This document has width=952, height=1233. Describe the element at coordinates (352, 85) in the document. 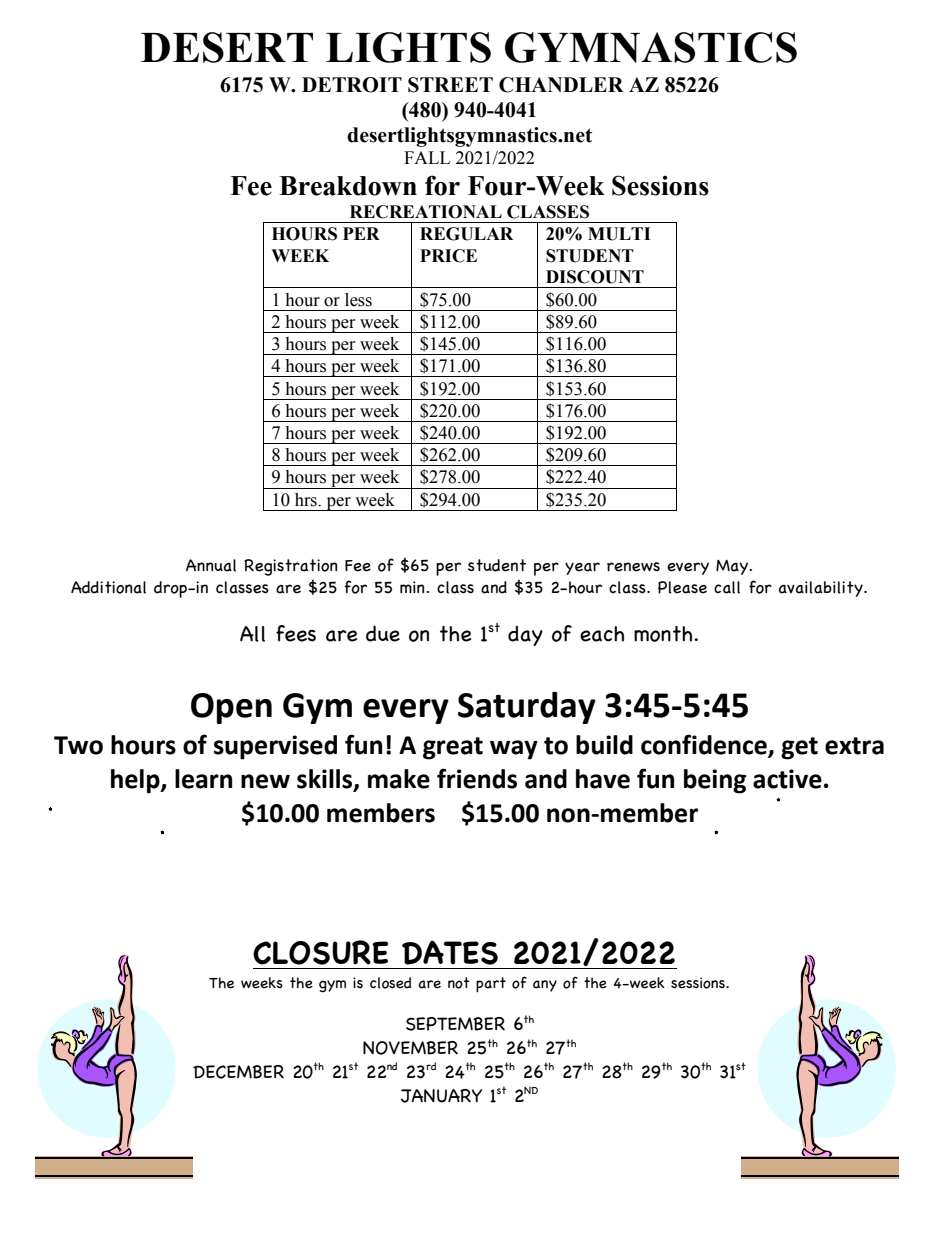

I see `DETROIT` at that location.
